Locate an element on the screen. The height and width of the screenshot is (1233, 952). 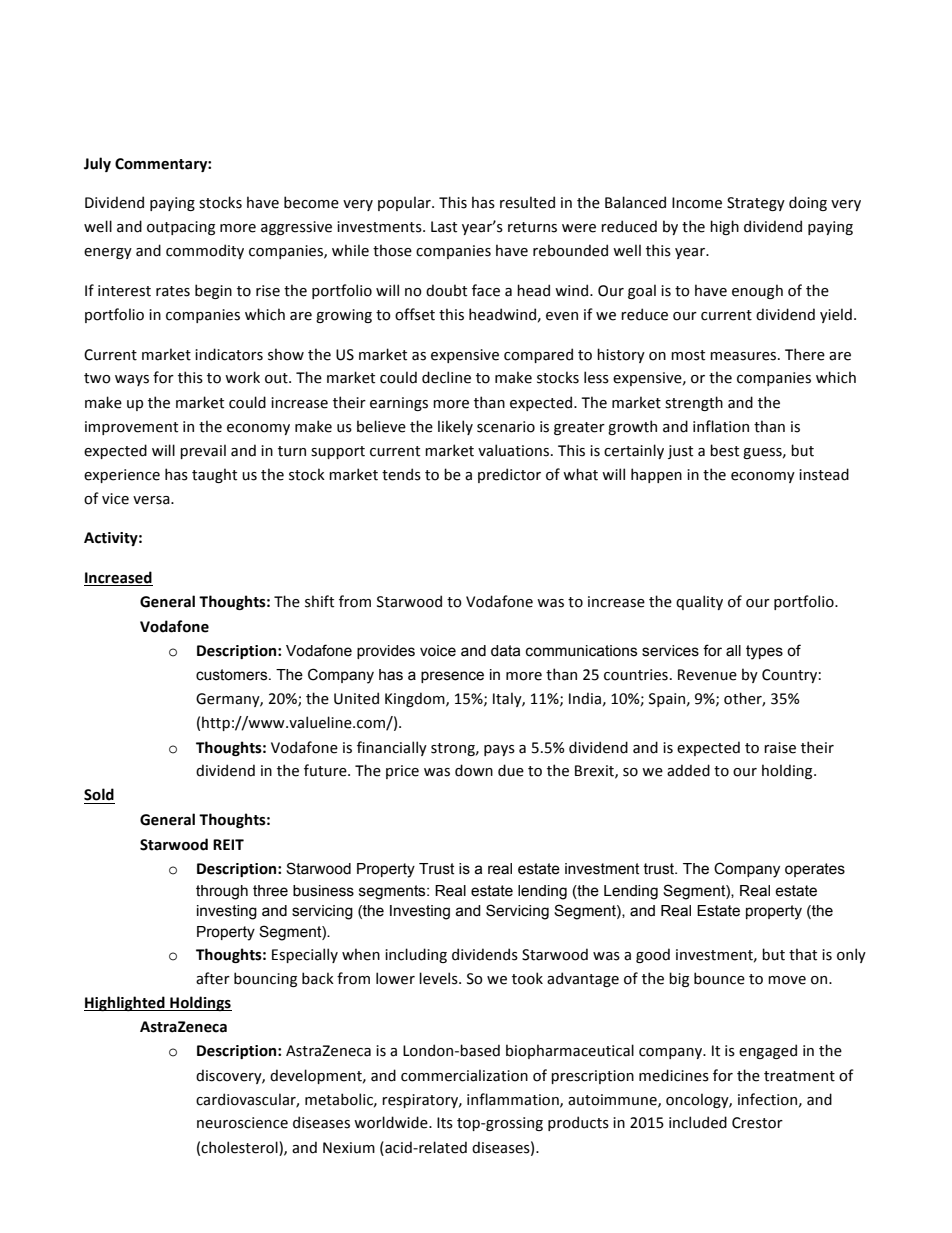
resulted is located at coordinates (527, 202).
